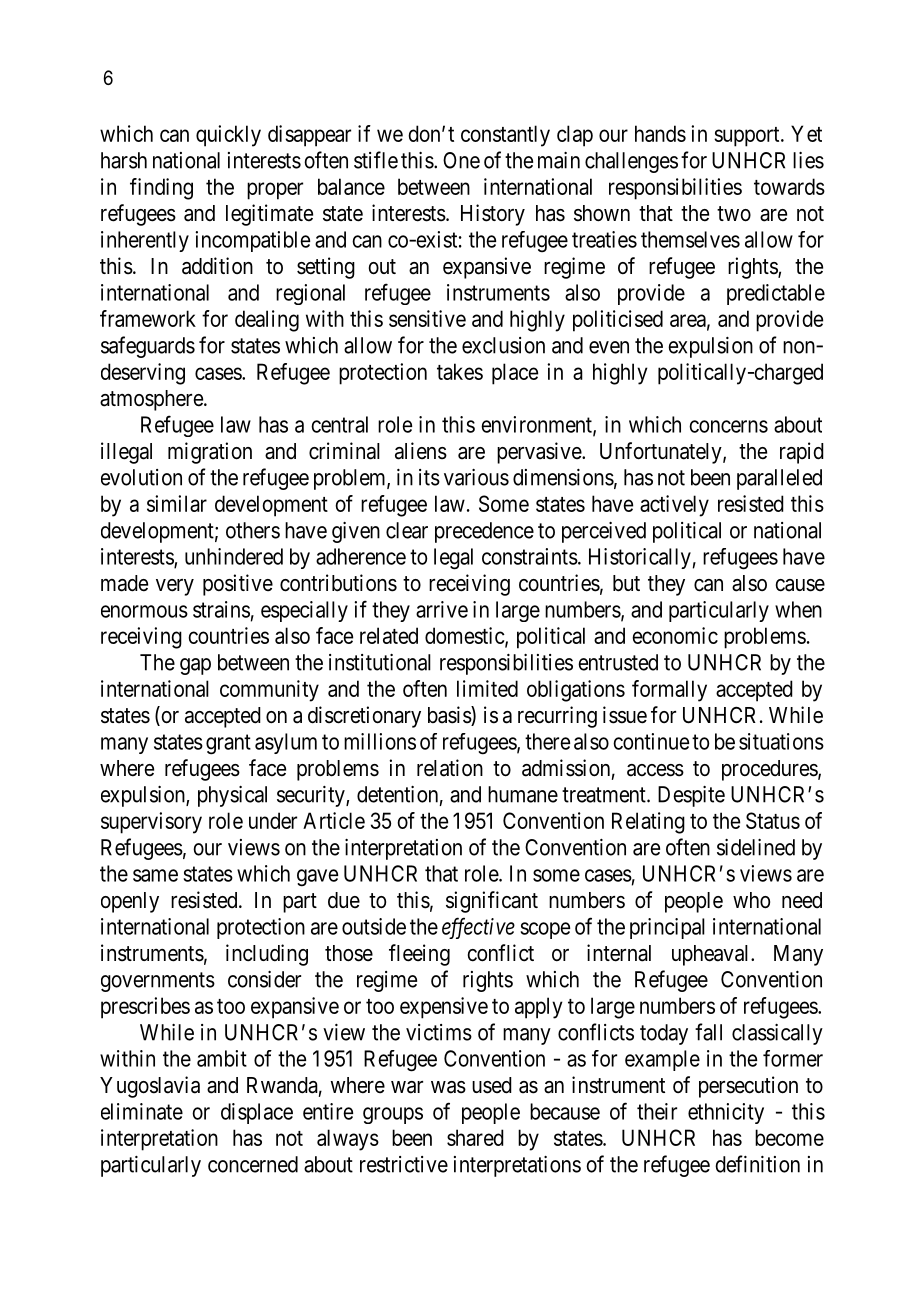 The image size is (924, 1310). Describe the element at coordinates (748, 137) in the page. I see `support` at that location.
